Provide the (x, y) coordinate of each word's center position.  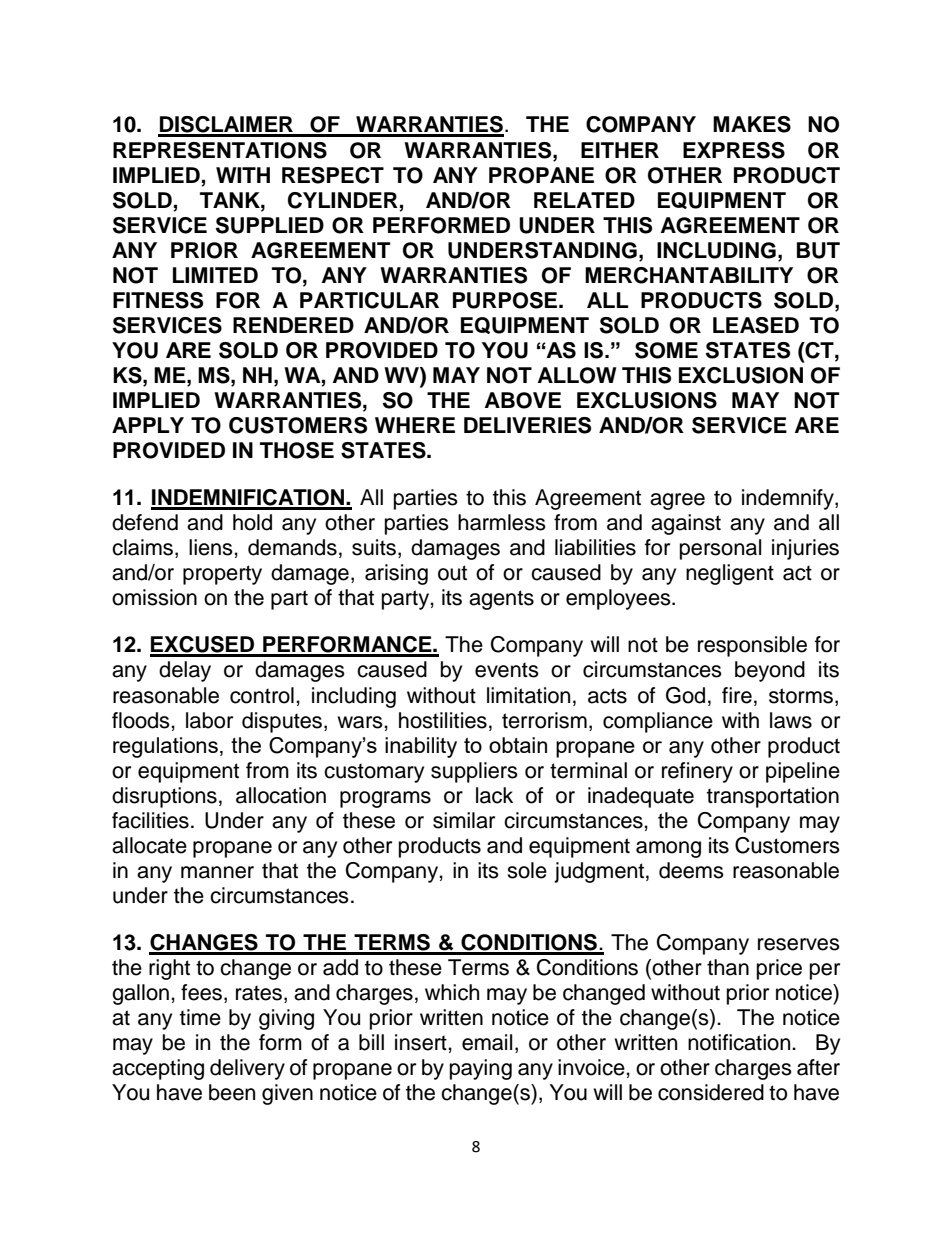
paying (481, 1069)
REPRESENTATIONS (220, 150)
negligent (730, 574)
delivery (247, 1069)
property (222, 575)
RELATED (584, 200)
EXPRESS (734, 150)
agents (501, 600)
